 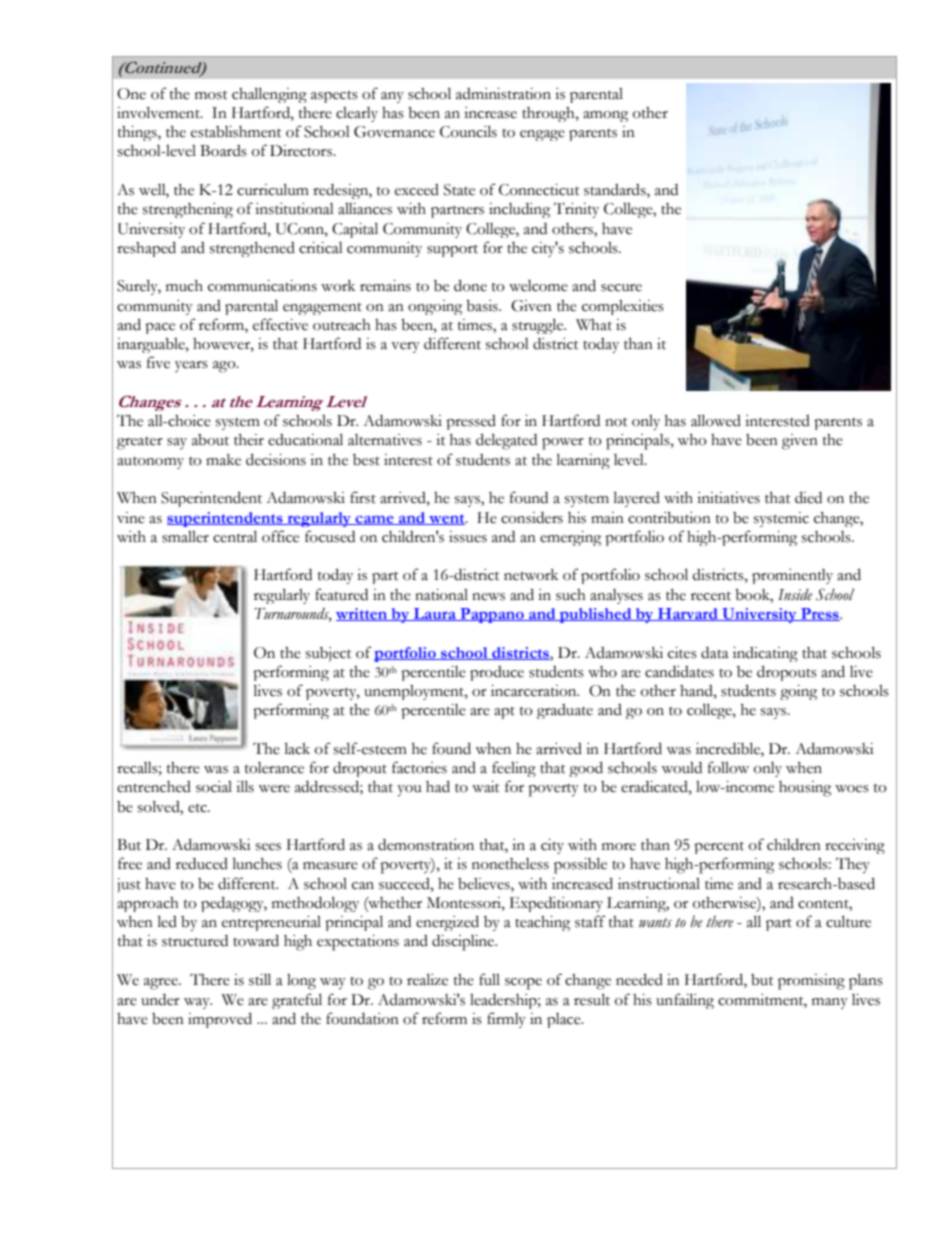 I want to click on full, so click(x=489, y=979).
